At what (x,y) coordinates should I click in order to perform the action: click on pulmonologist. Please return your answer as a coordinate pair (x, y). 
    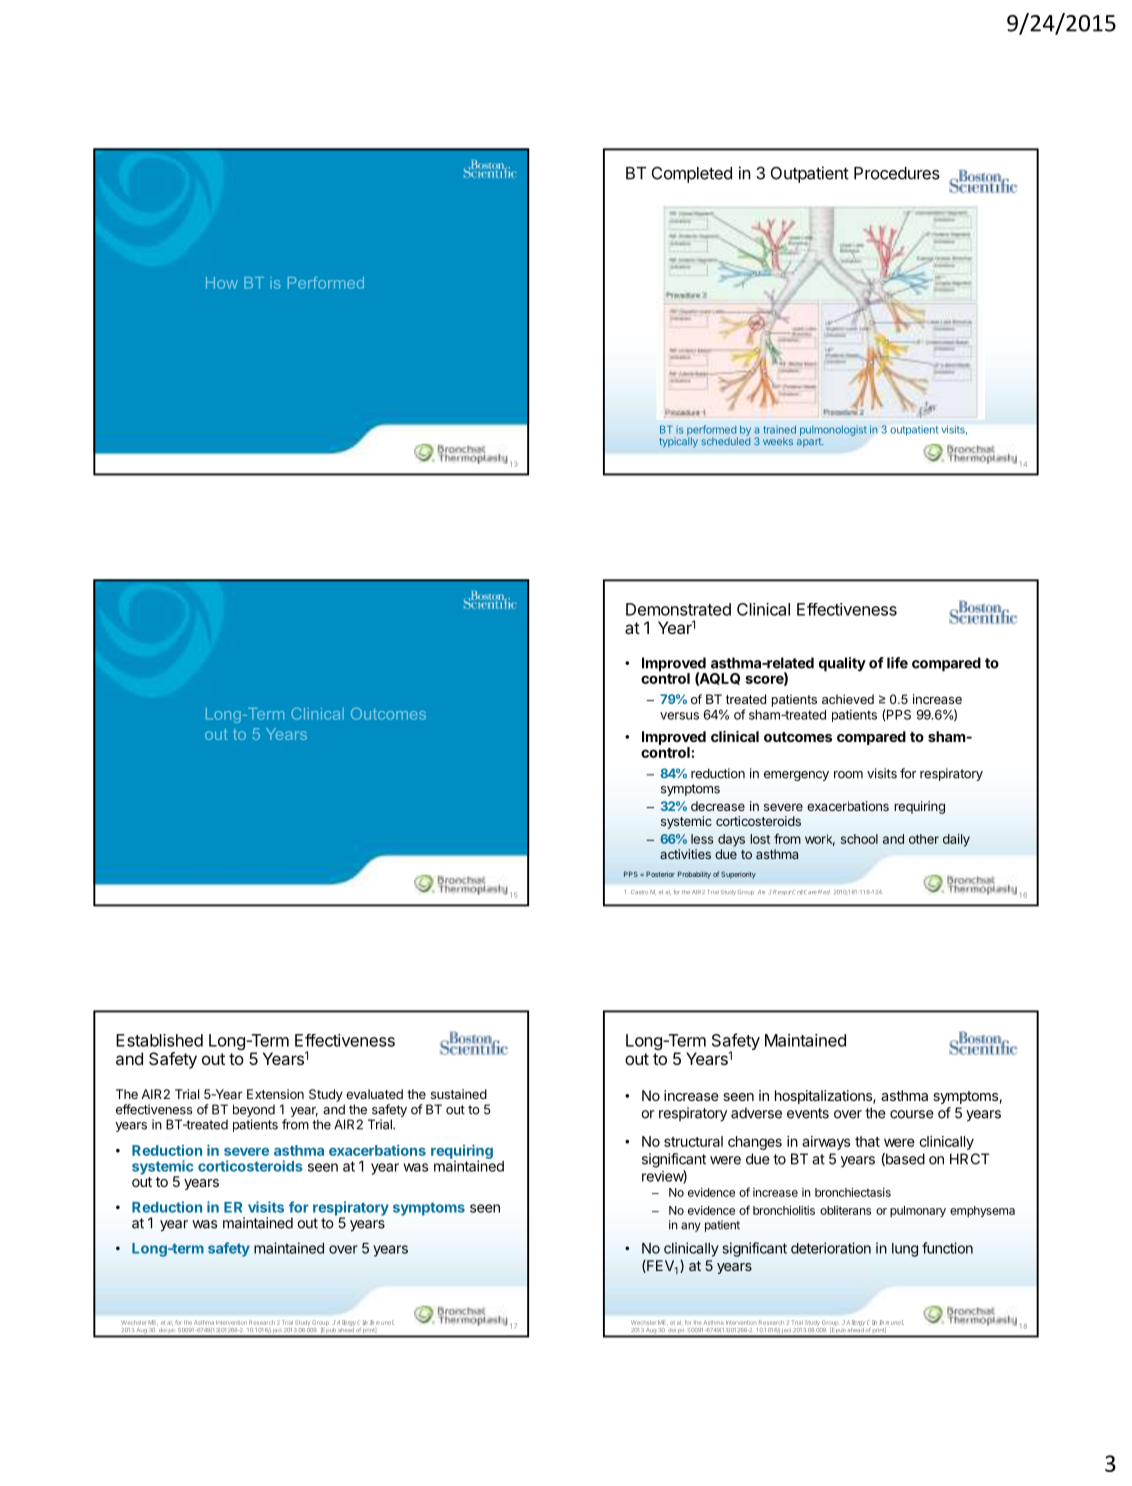
    Looking at the image, I should click on (833, 431).
